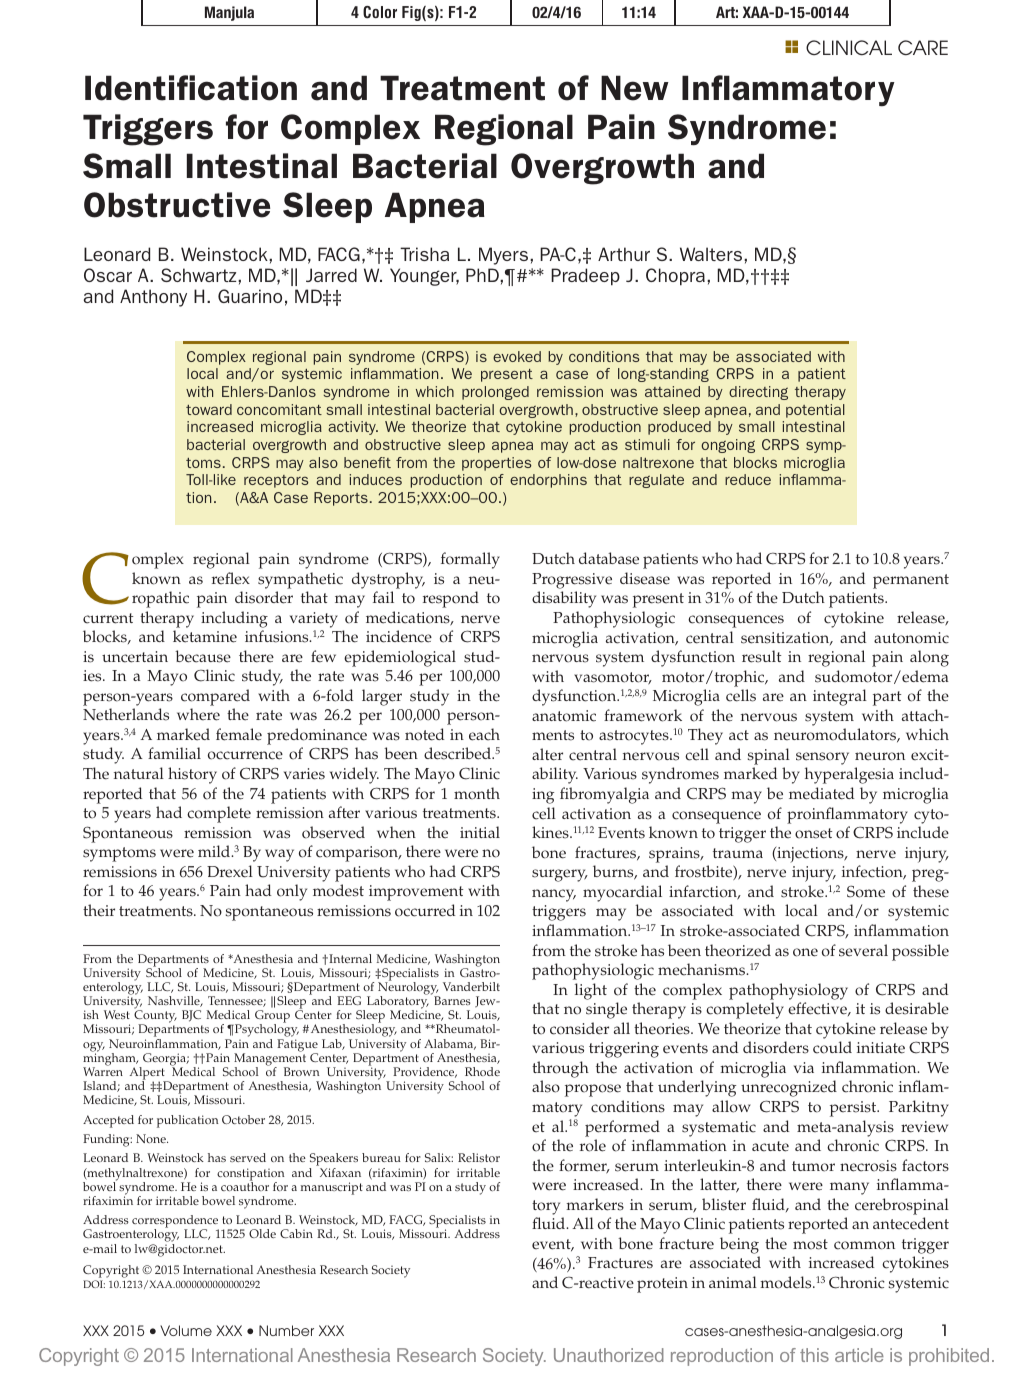 Image resolution: width=1034 pixels, height=1384 pixels. Describe the element at coordinates (209, 409) in the document. I see `toward` at that location.
